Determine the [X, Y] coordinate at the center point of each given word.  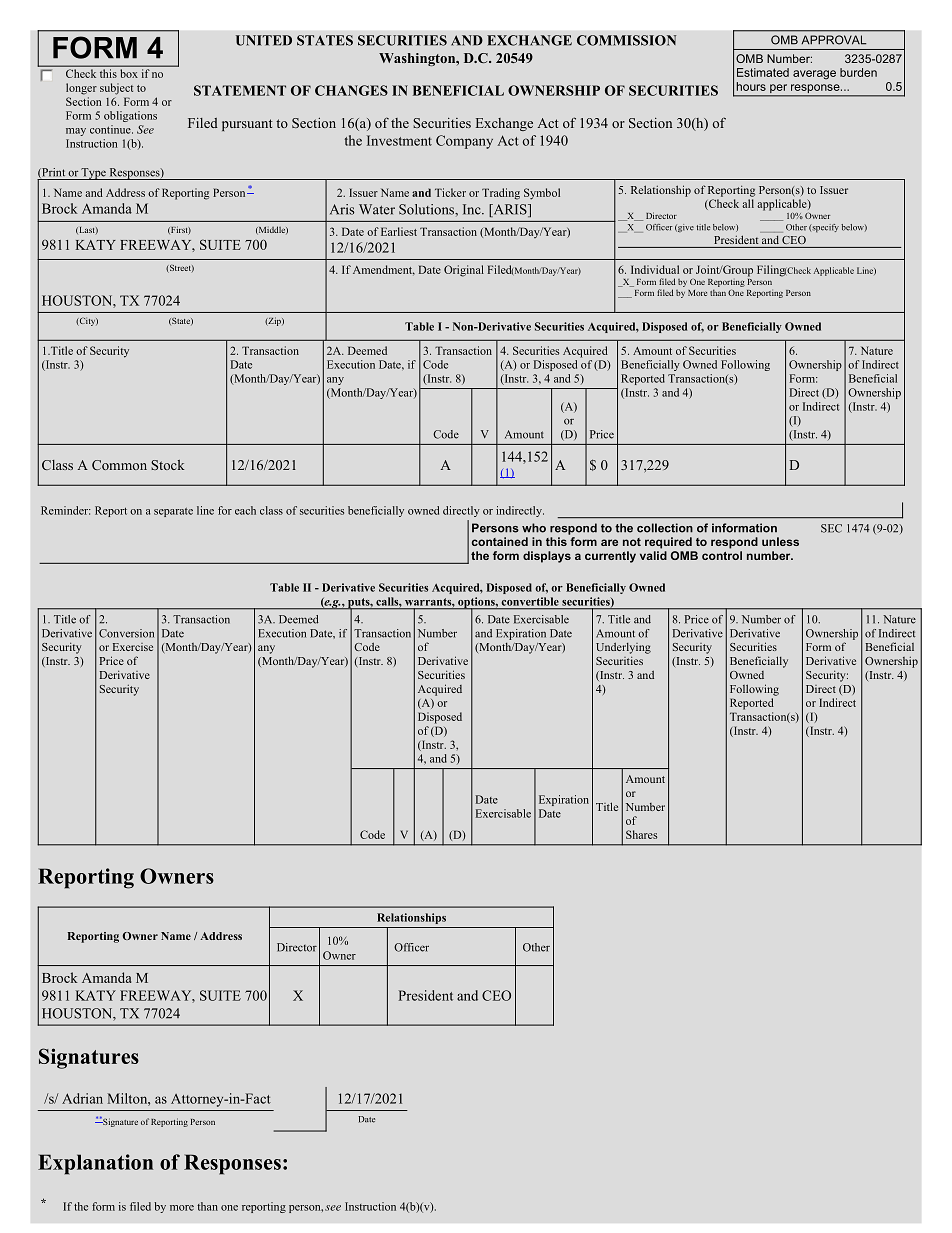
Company [464, 142]
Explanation [95, 1164]
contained [500, 541]
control [722, 555]
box [129, 73]
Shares [641, 834]
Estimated [763, 72]
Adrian [82, 1098]
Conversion [126, 633]
